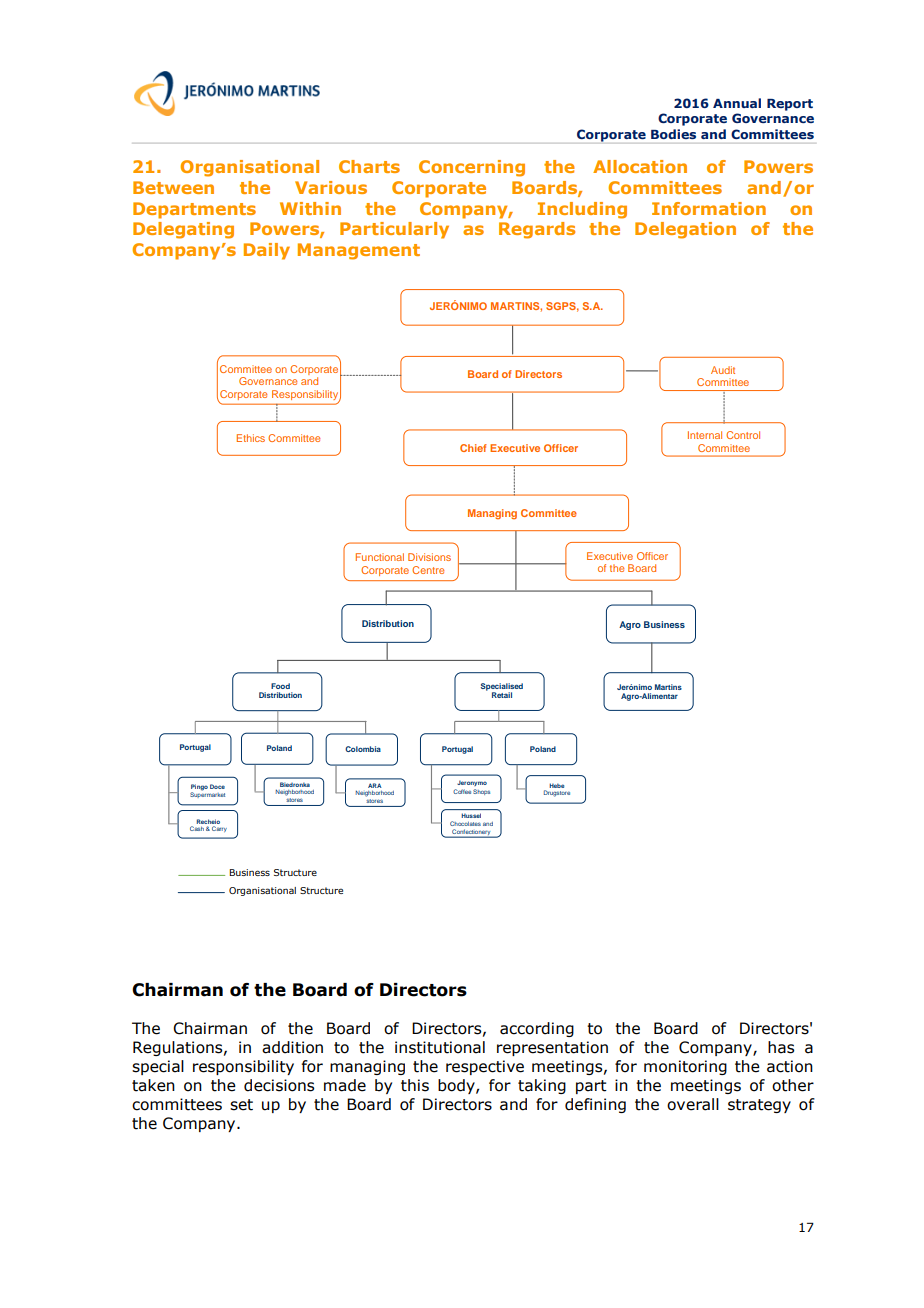 This screenshot has width=924, height=1308. Describe the element at coordinates (673, 134) in the screenshot. I see `Bodies` at that location.
